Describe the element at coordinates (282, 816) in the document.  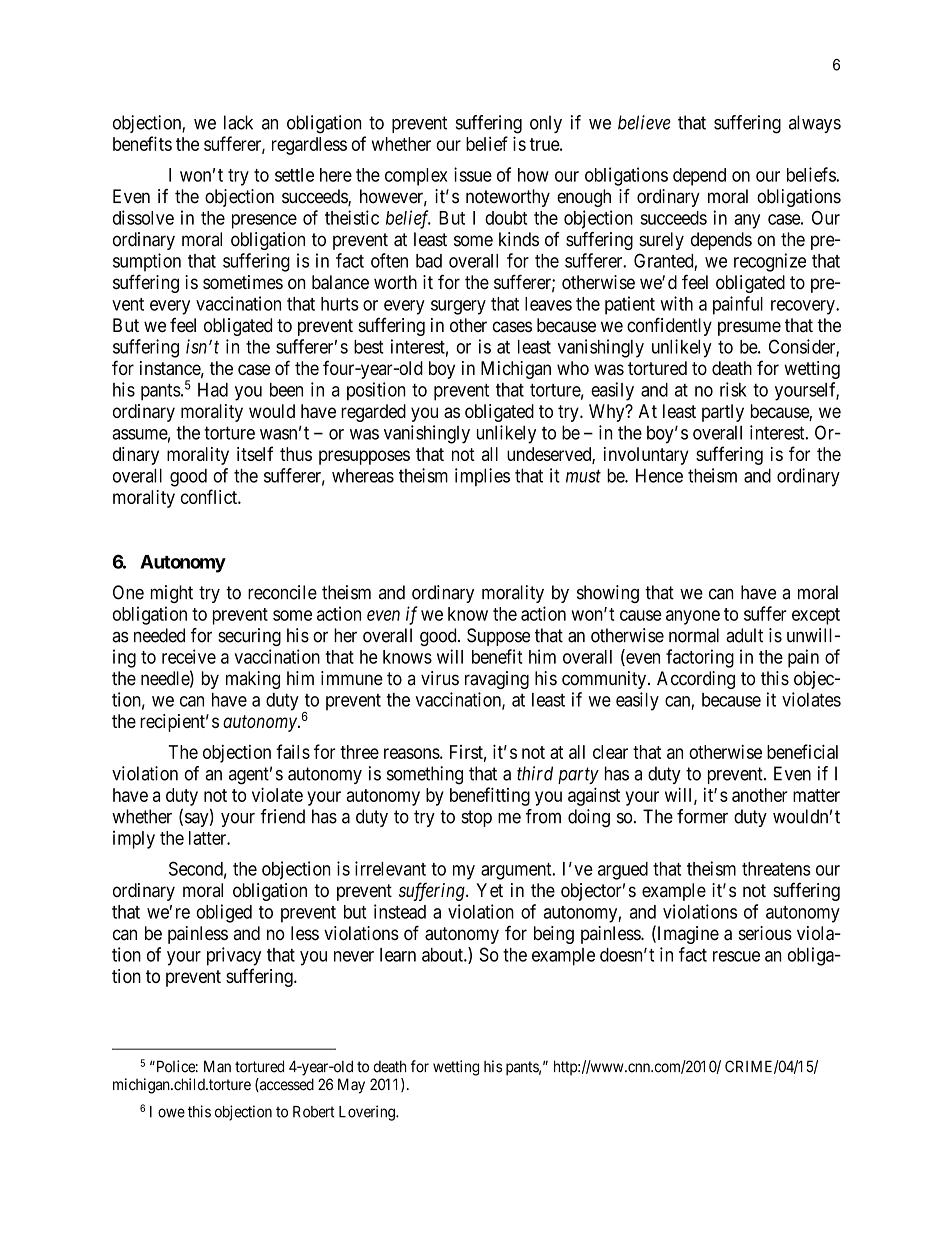
I see `friend` at that location.
